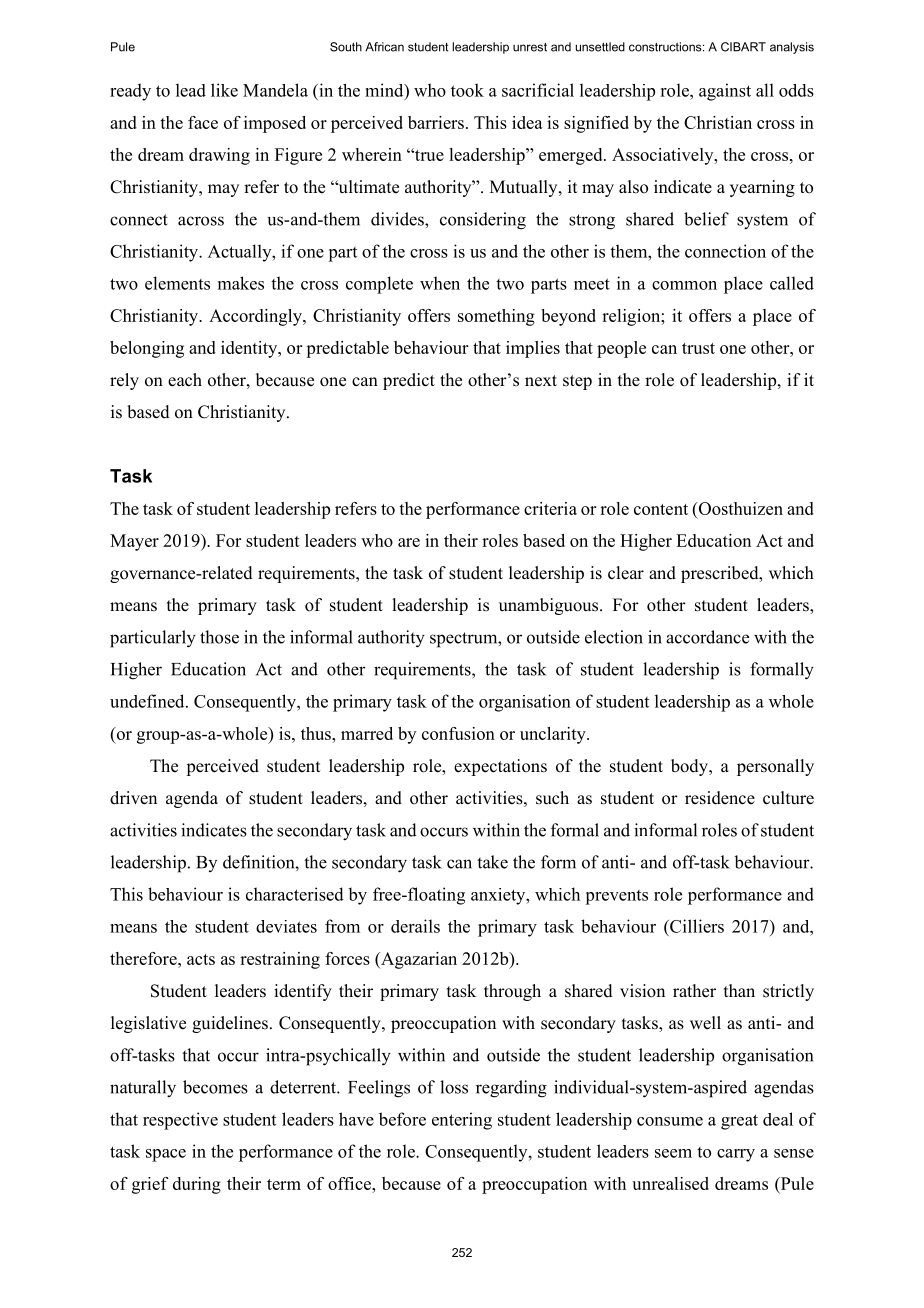  Describe the element at coordinates (661, 509) in the screenshot. I see `content` at that location.
